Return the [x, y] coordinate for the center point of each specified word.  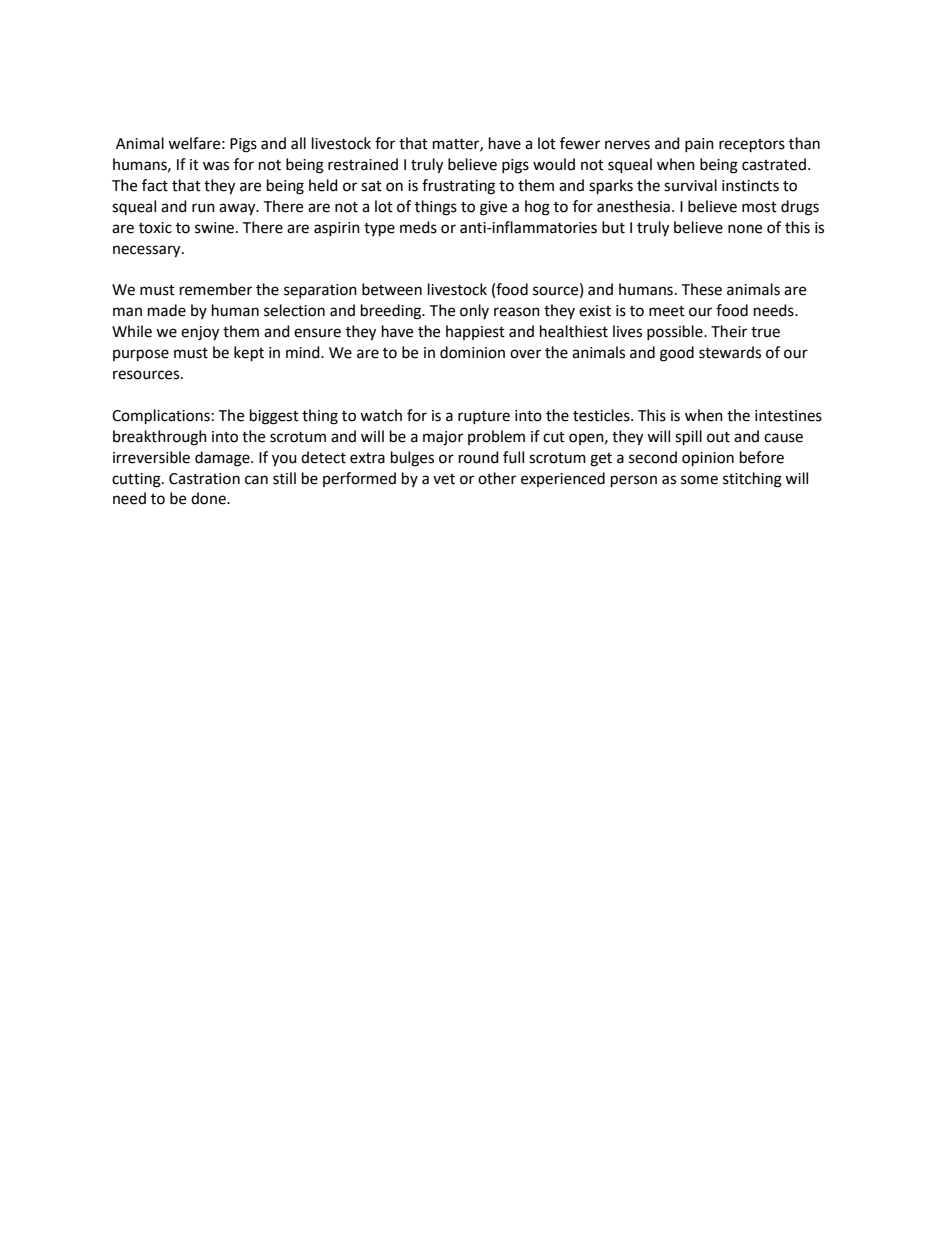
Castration [204, 479]
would [554, 164]
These [701, 289]
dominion [472, 352]
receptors [752, 146]
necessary [148, 251]
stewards [730, 352]
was [216, 166]
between [392, 289]
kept [249, 354]
